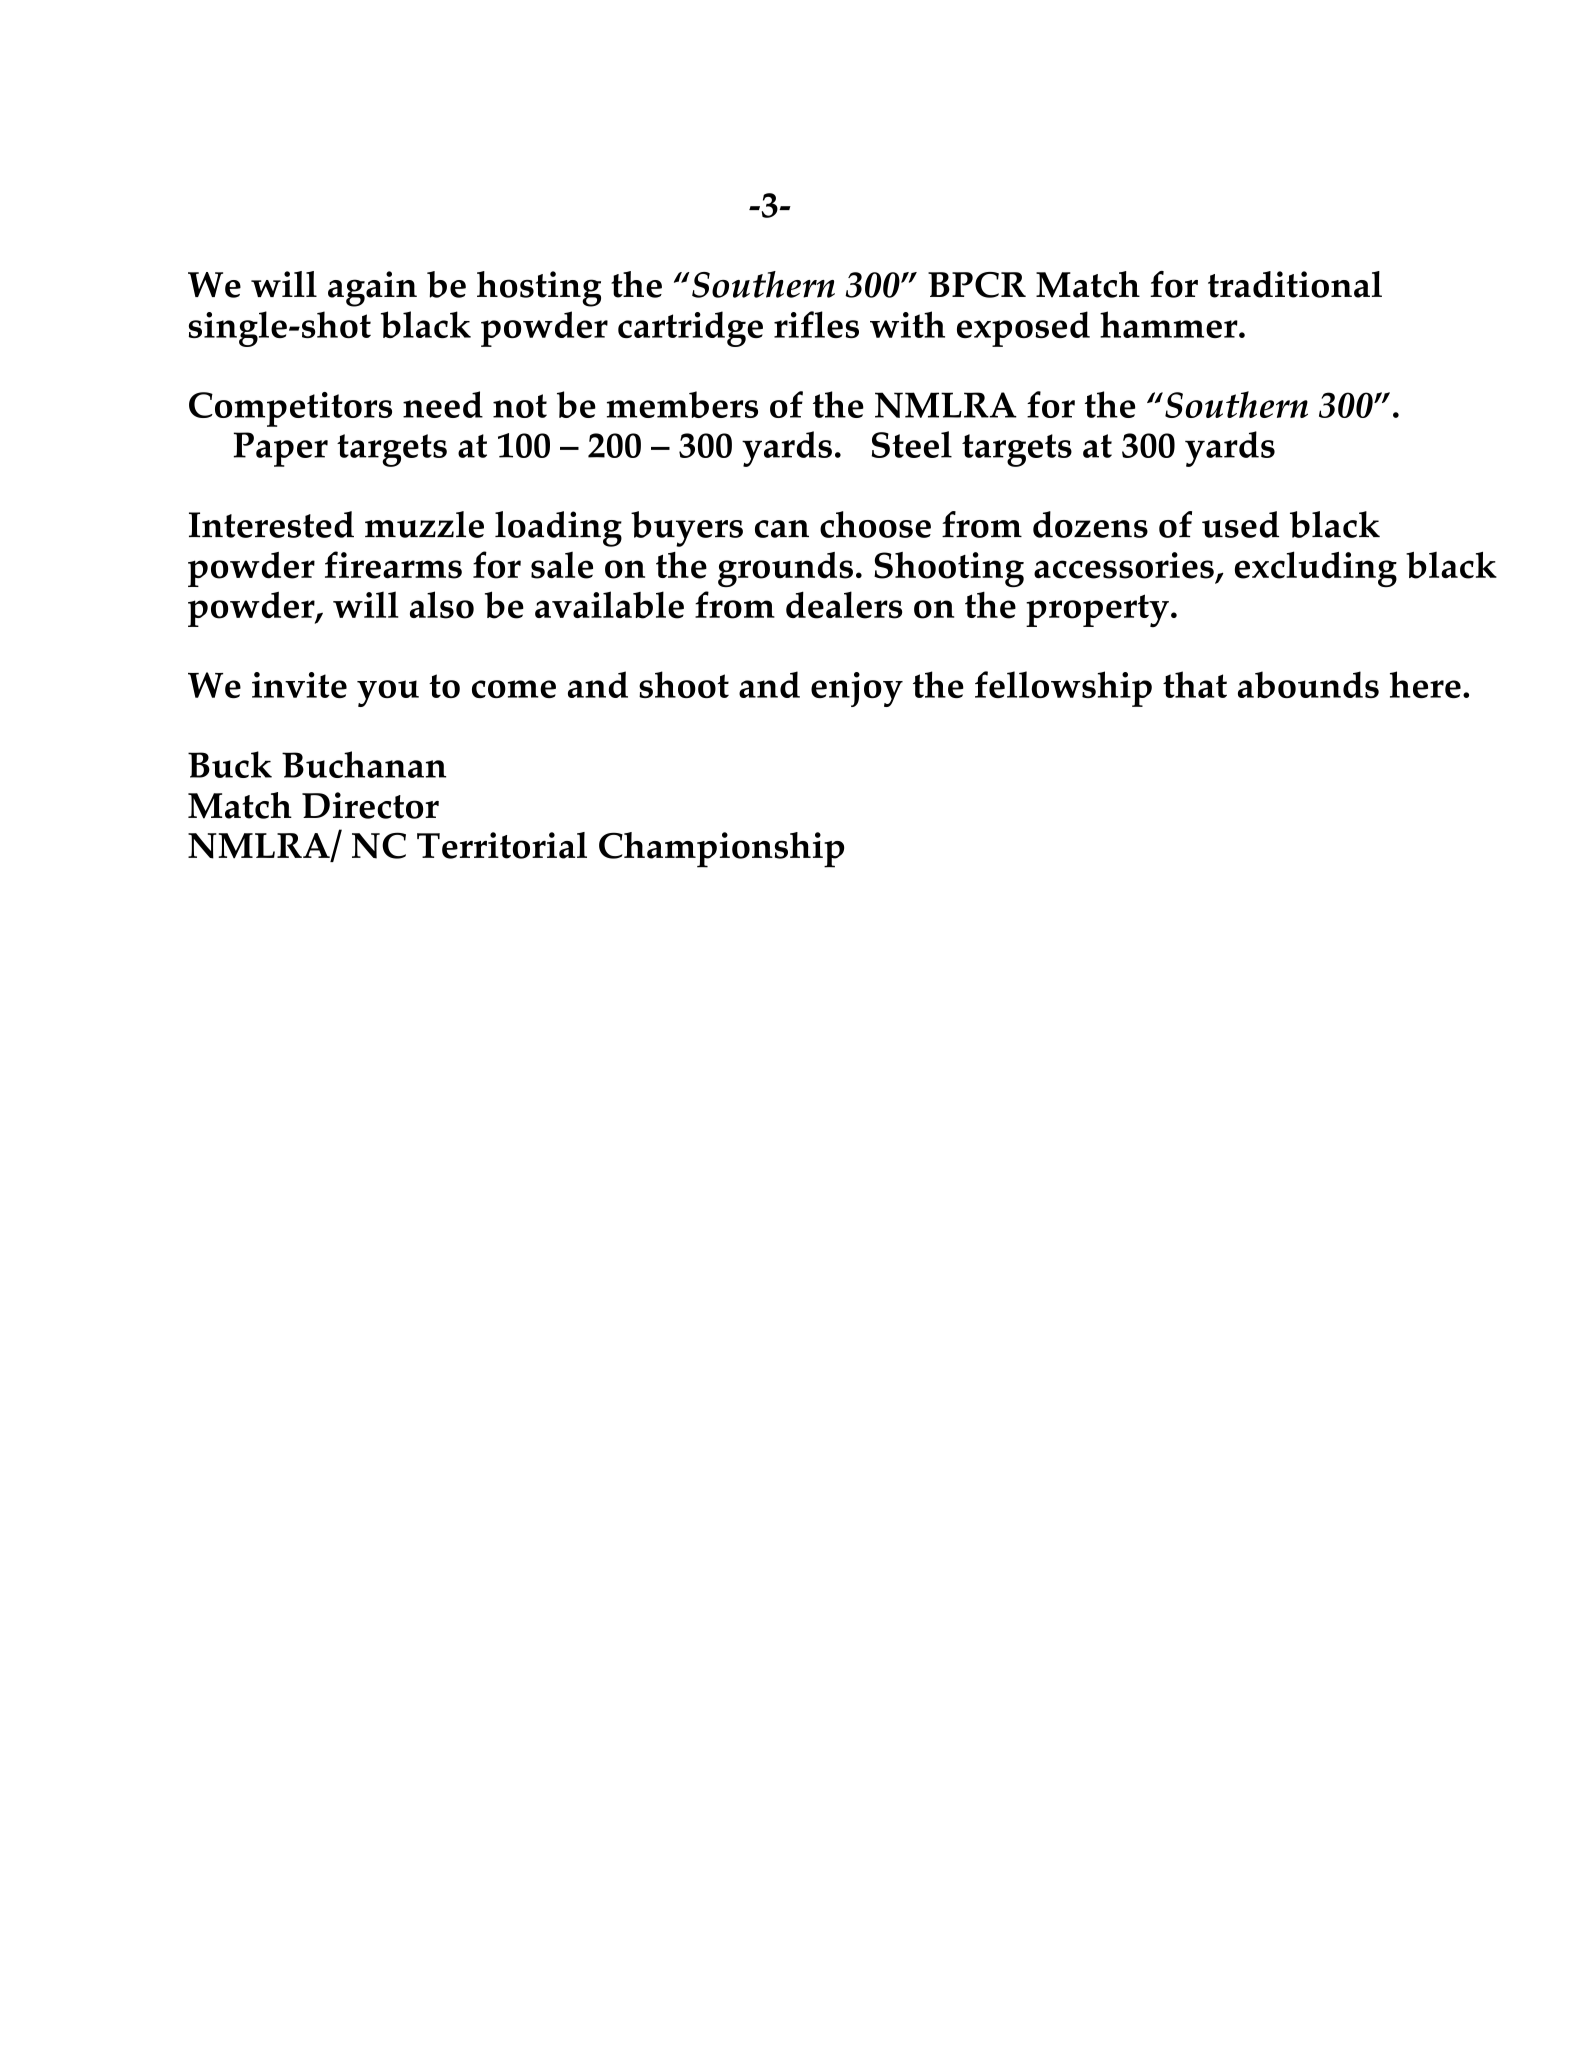 Image resolution: width=1591 pixels, height=2059 pixels. I want to click on firearms, so click(393, 565).
